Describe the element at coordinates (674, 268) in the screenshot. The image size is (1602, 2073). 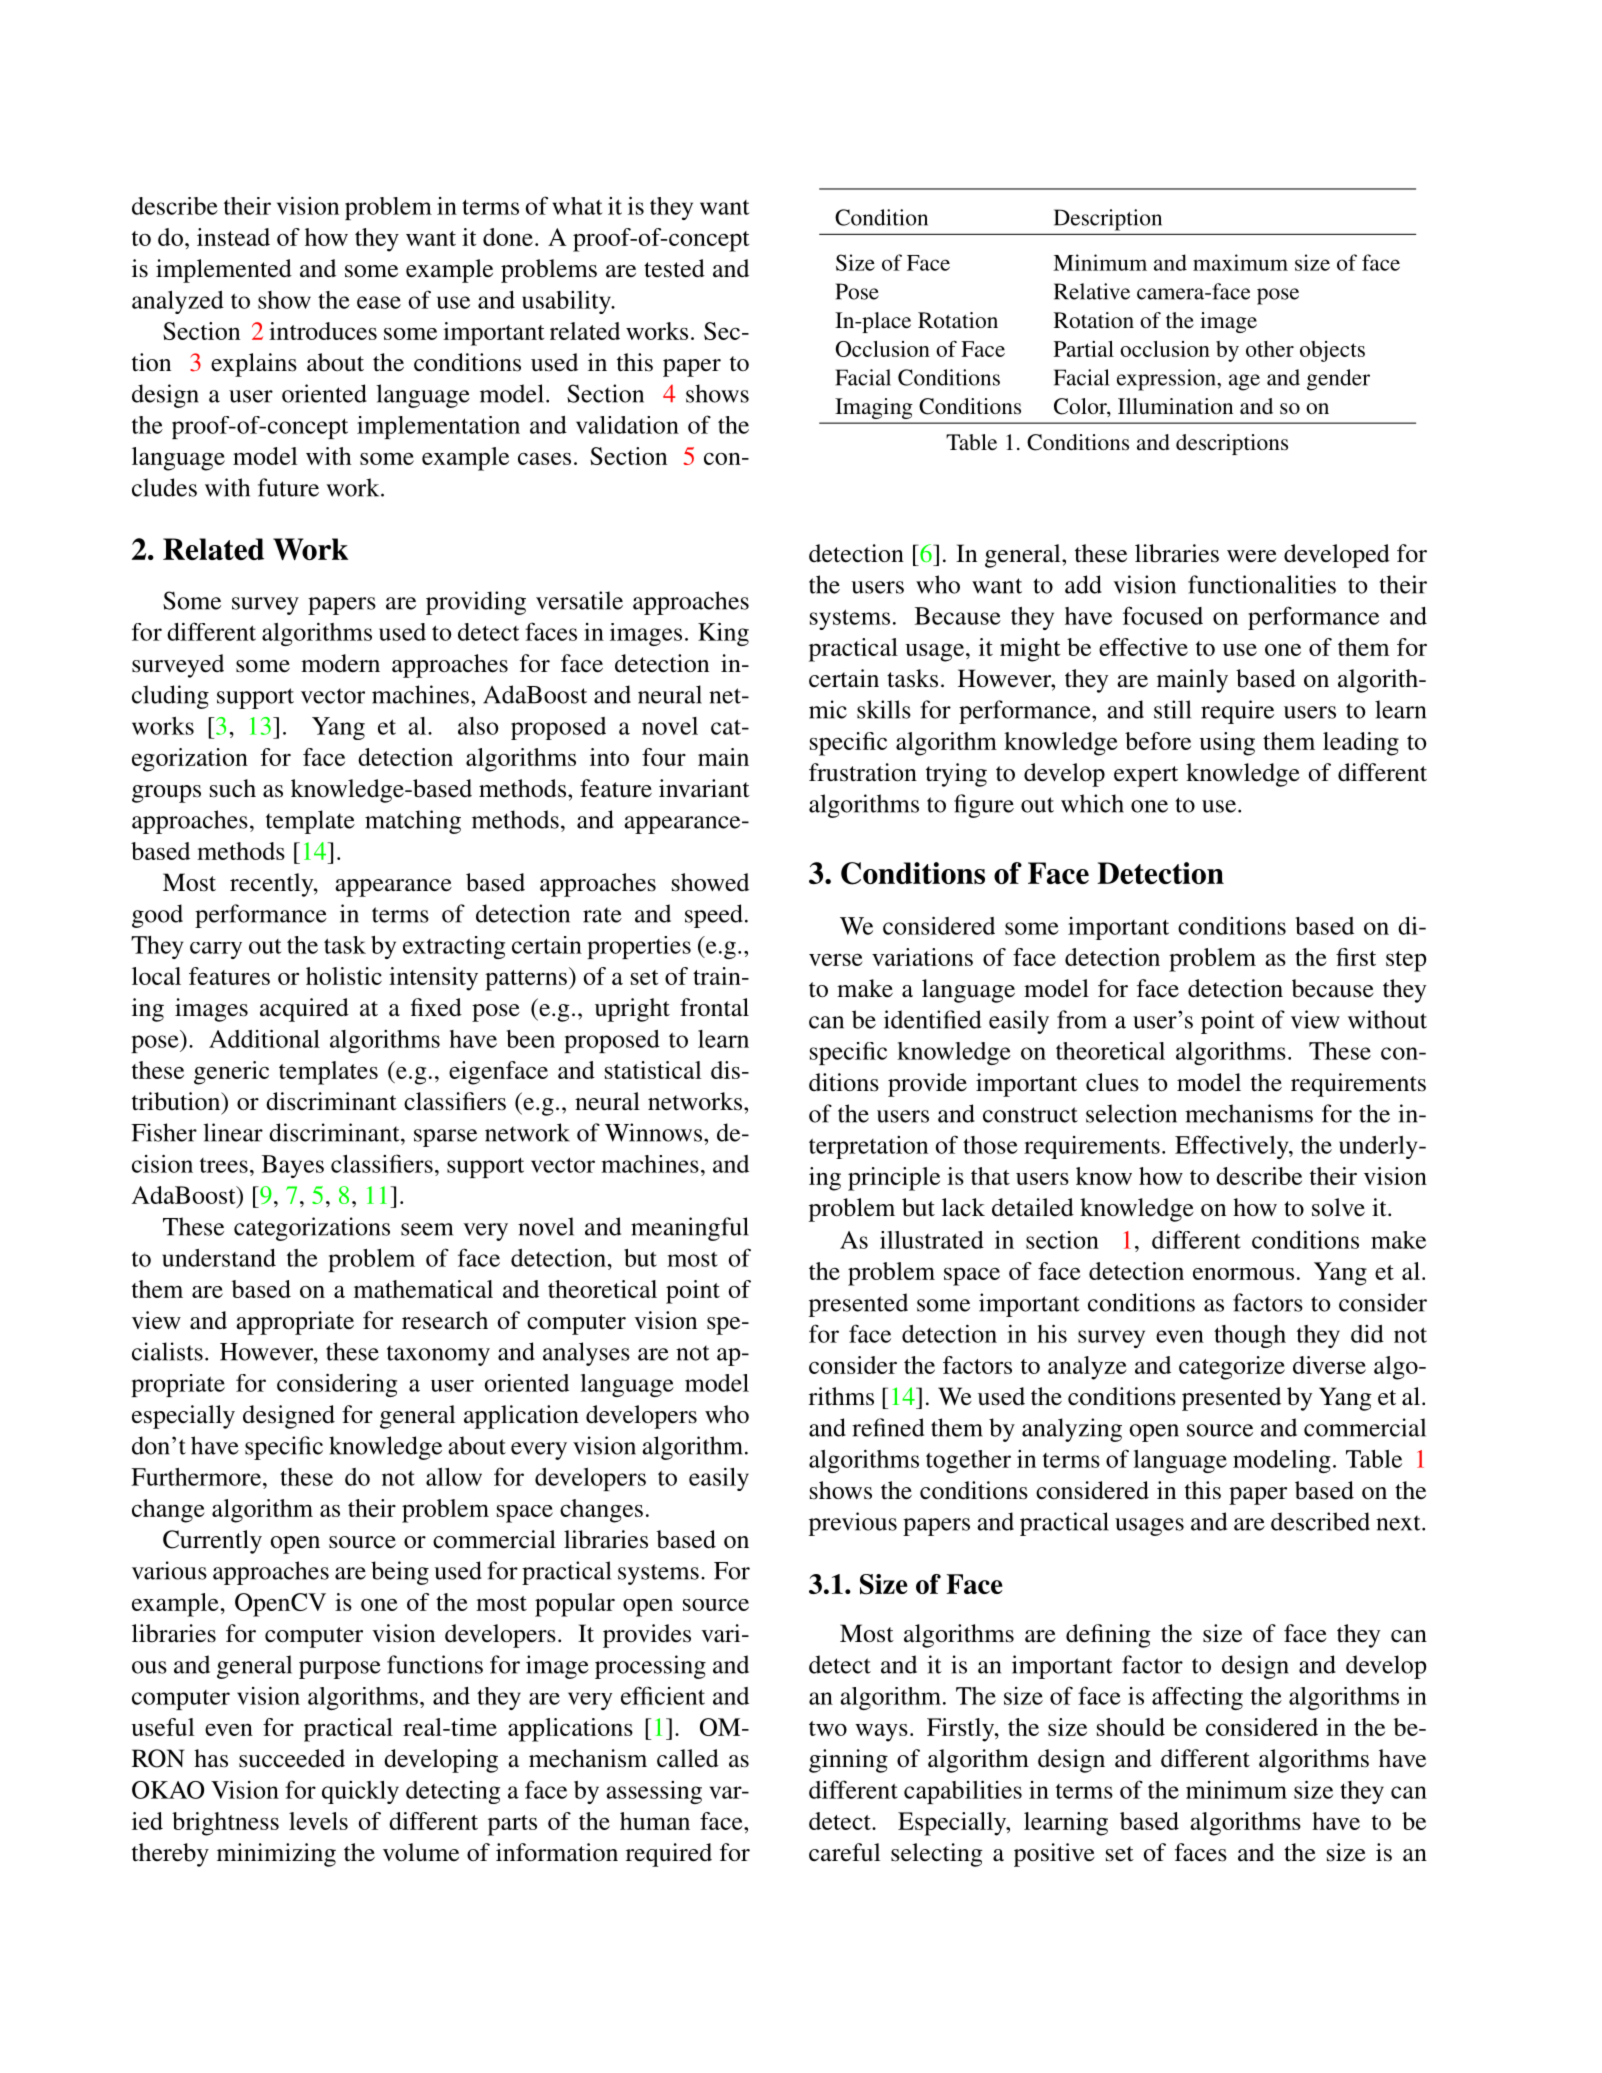
I see `tested` at that location.
